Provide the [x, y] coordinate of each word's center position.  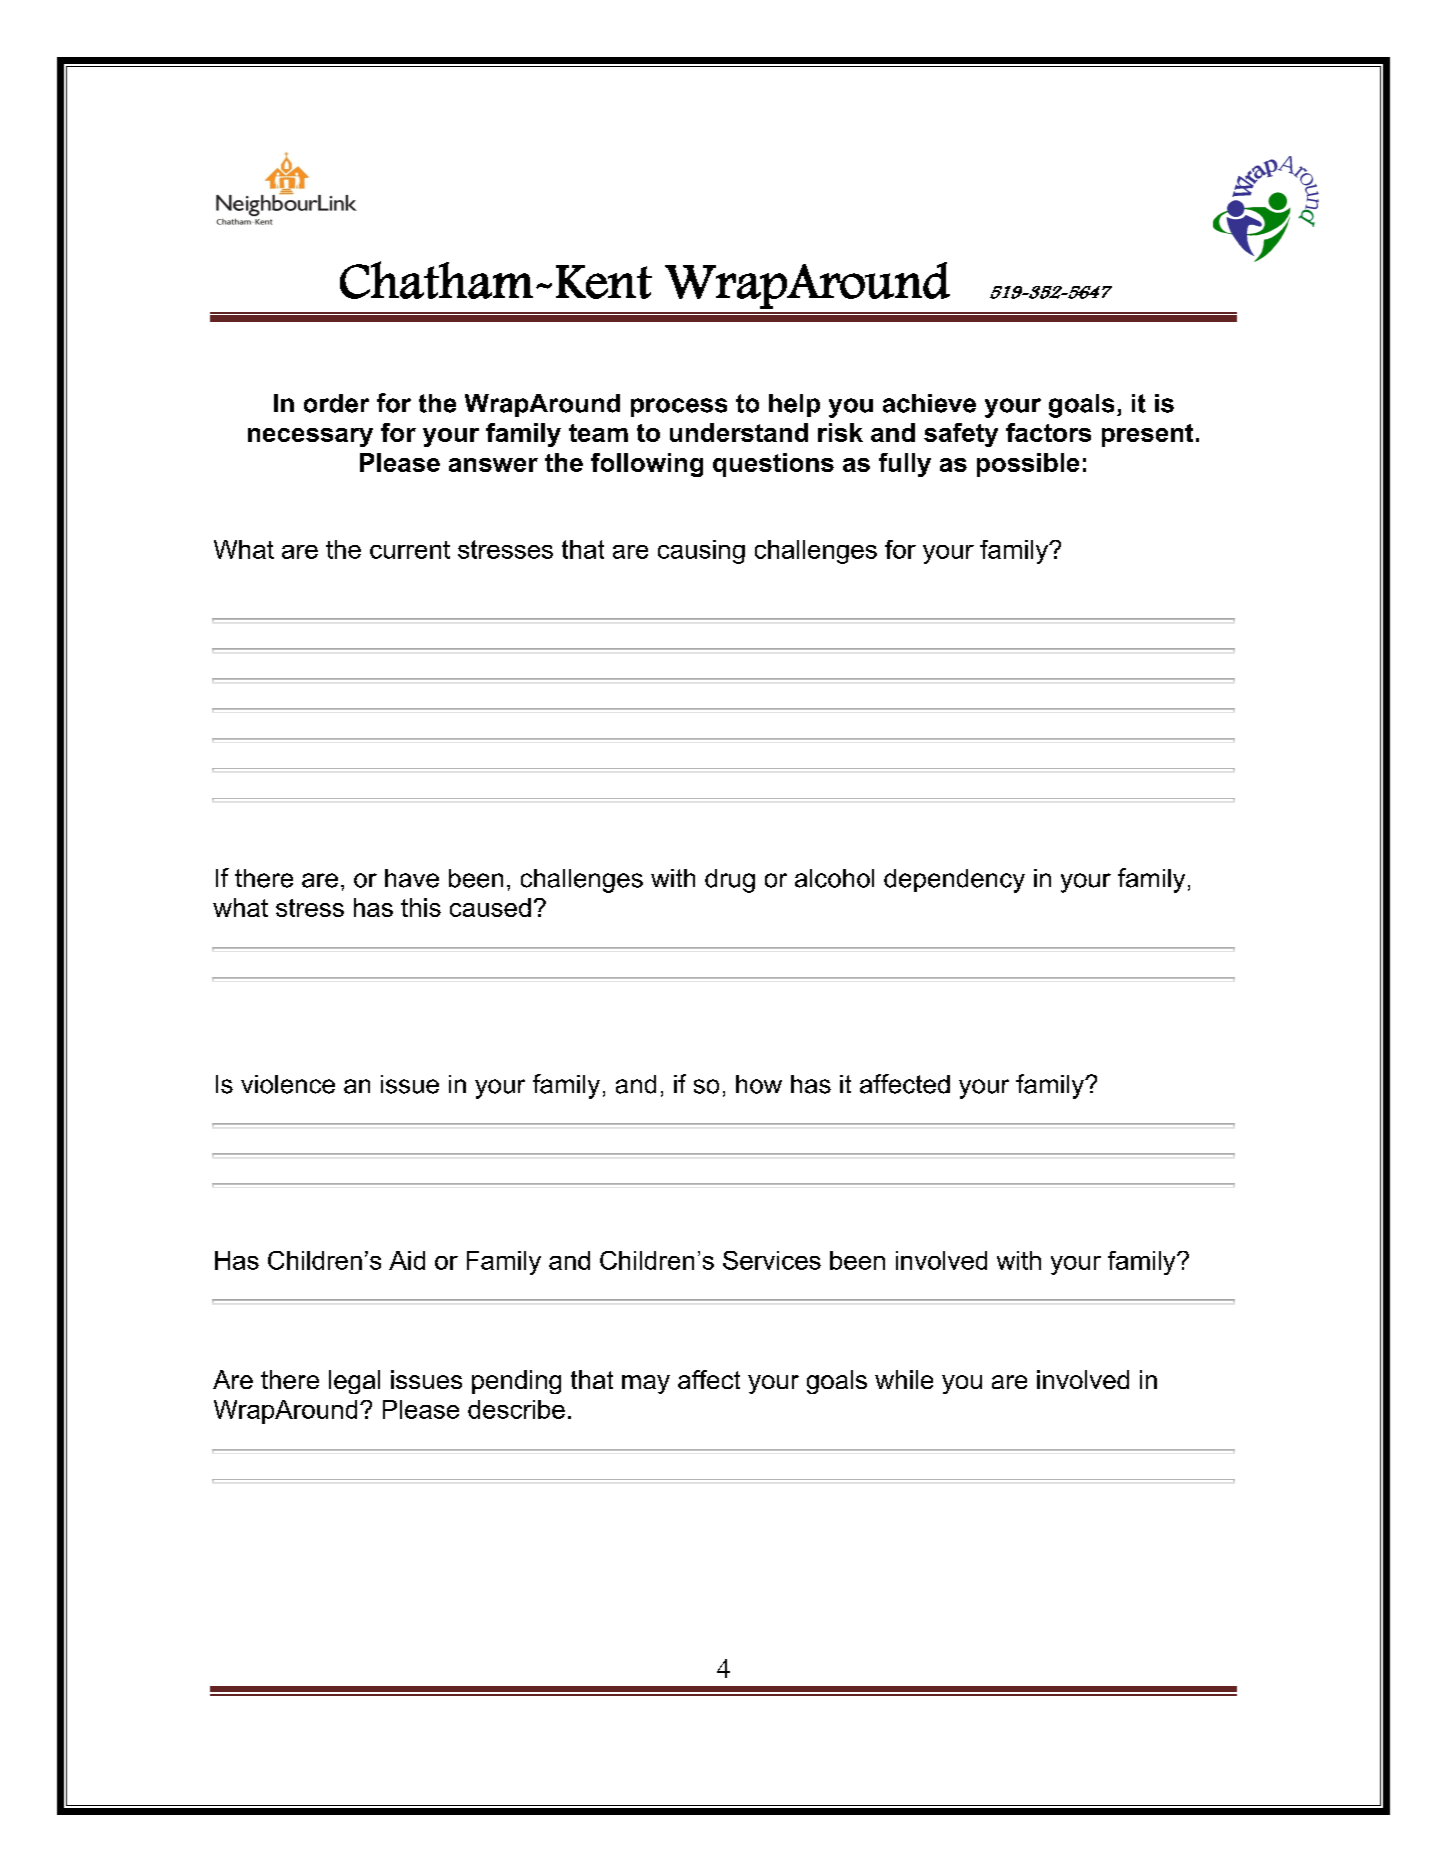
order [336, 403]
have [412, 878]
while [904, 1379]
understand [739, 432]
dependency [954, 881]
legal [354, 1382]
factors [1048, 432]
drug [730, 881]
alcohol [834, 878]
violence [288, 1084]
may [646, 1384]
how [759, 1084]
